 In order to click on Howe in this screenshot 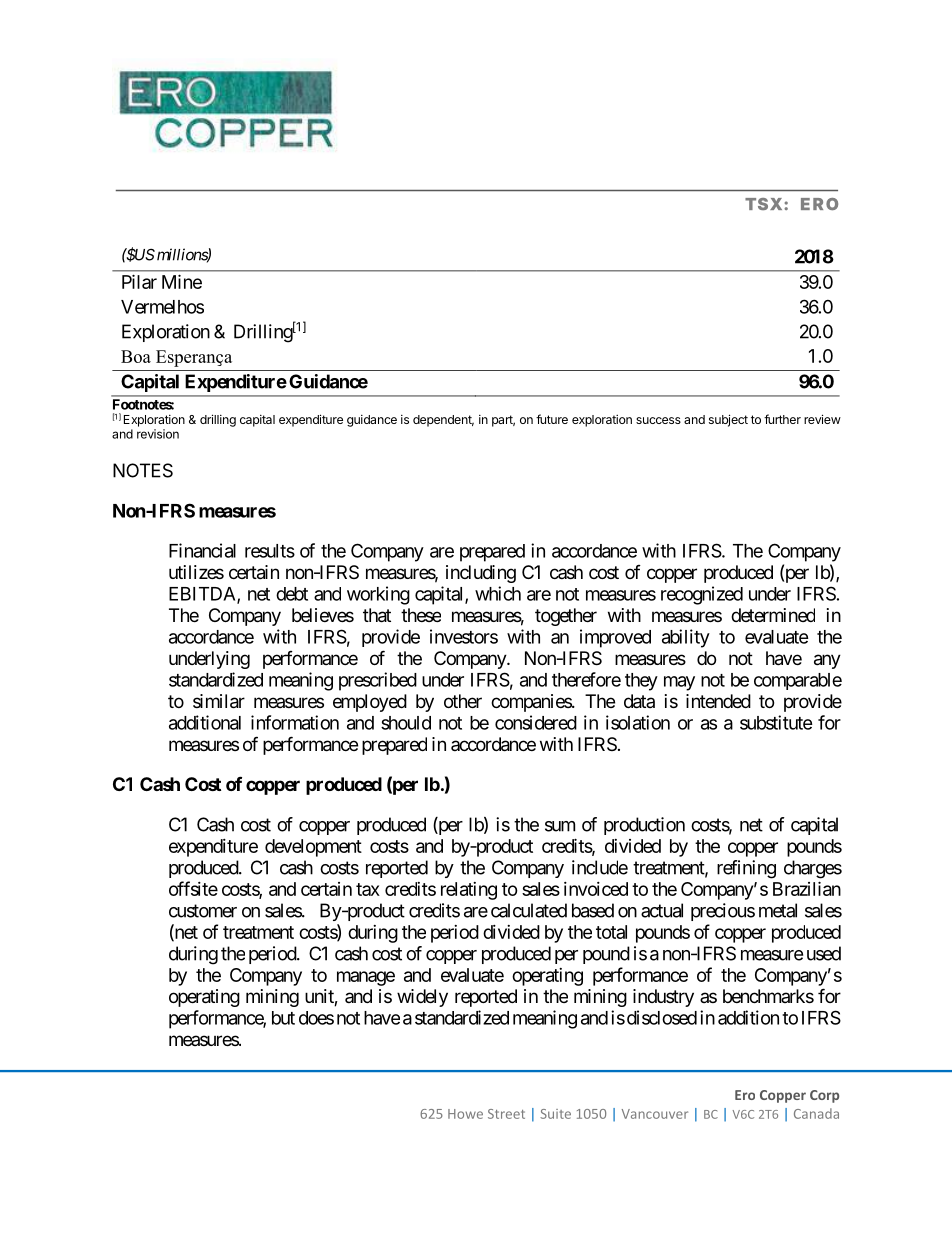, I will do `click(465, 1114)`.
